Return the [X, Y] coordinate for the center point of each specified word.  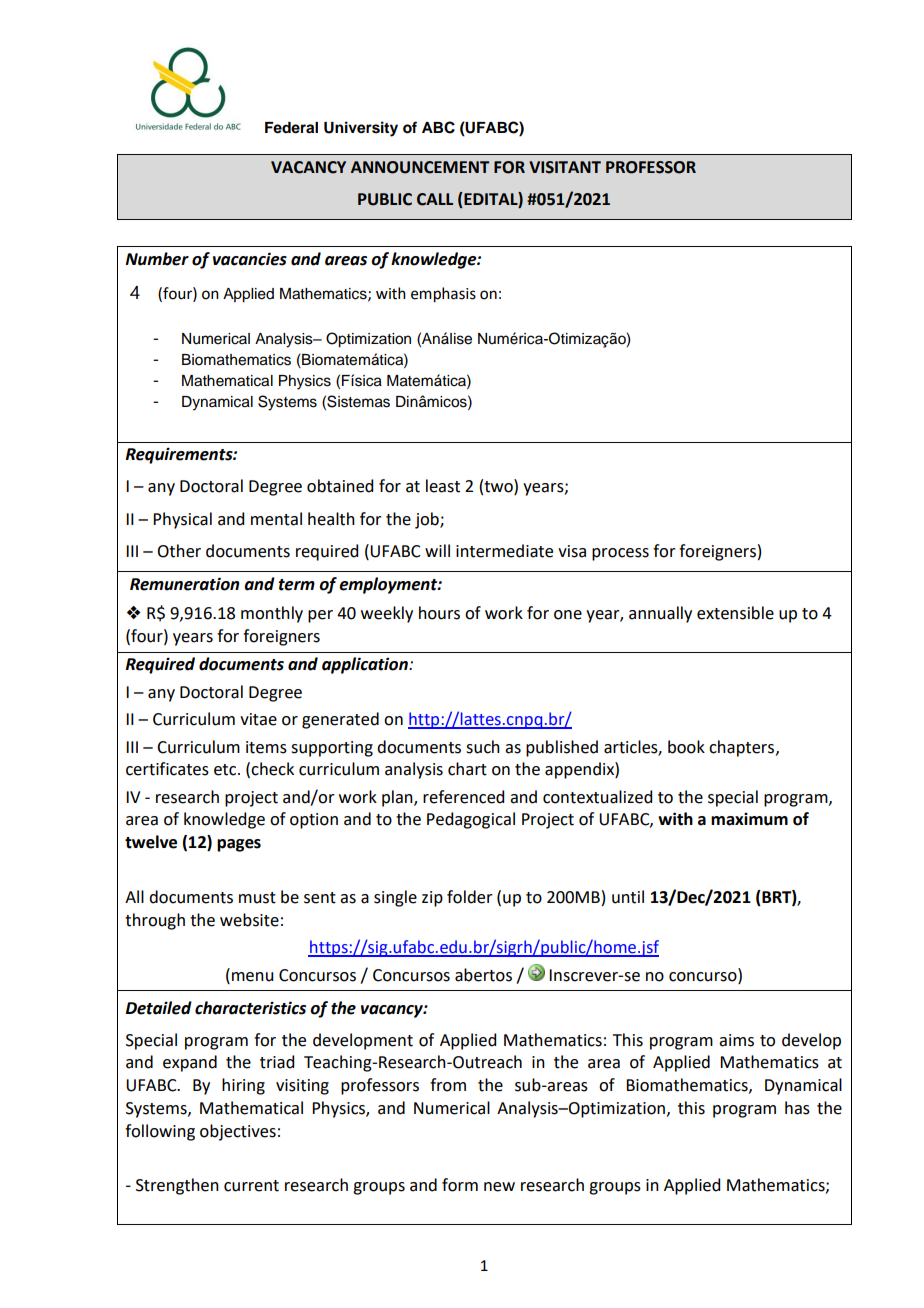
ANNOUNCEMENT [420, 167]
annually [660, 614]
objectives [238, 1132]
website [249, 920]
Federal [291, 128]
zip [432, 899]
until [628, 897]
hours [439, 613]
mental [276, 519]
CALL [435, 199]
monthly [272, 614]
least [443, 486]
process [620, 554]
